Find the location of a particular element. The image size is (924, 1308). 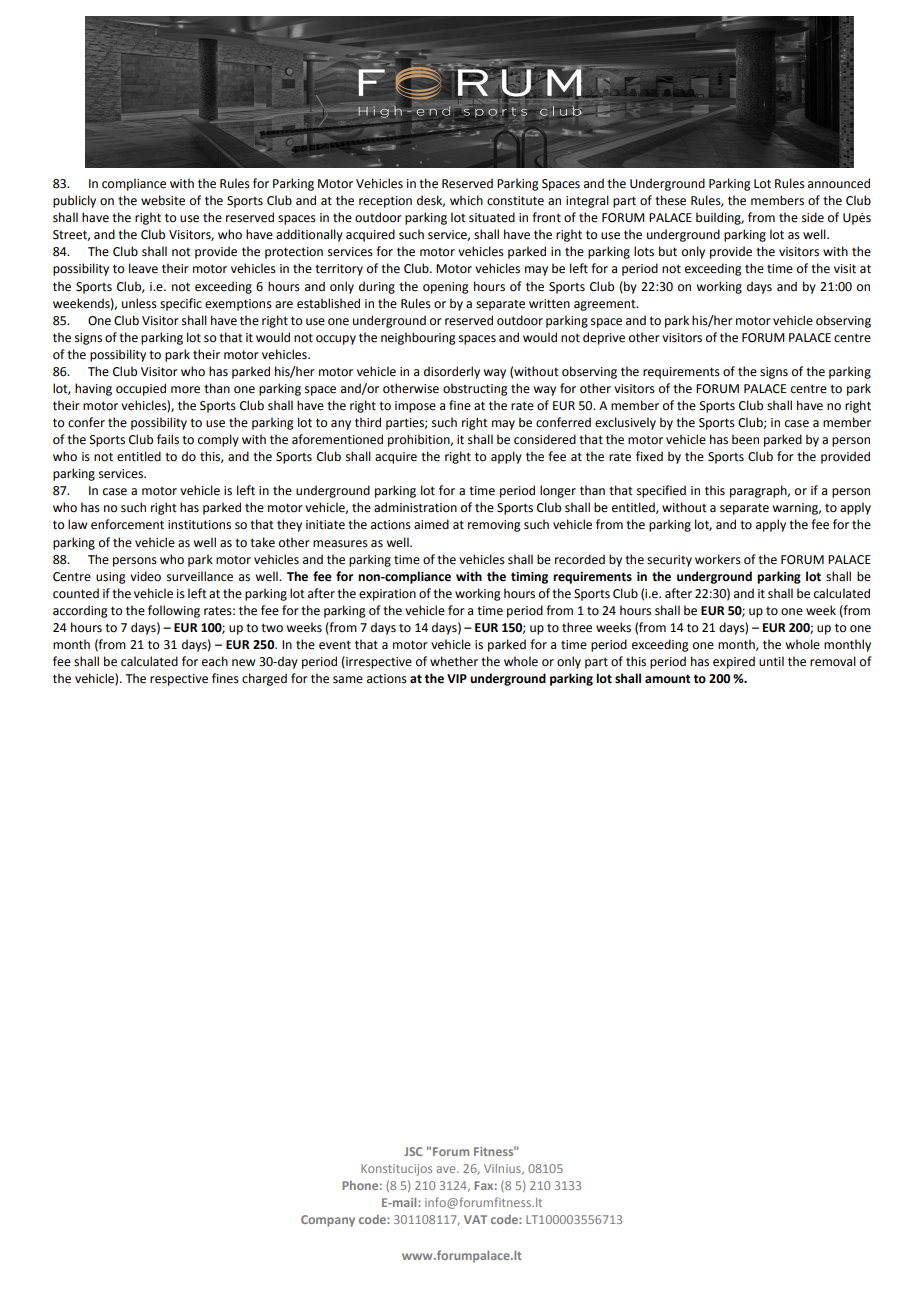

VIP is located at coordinates (457, 678).
